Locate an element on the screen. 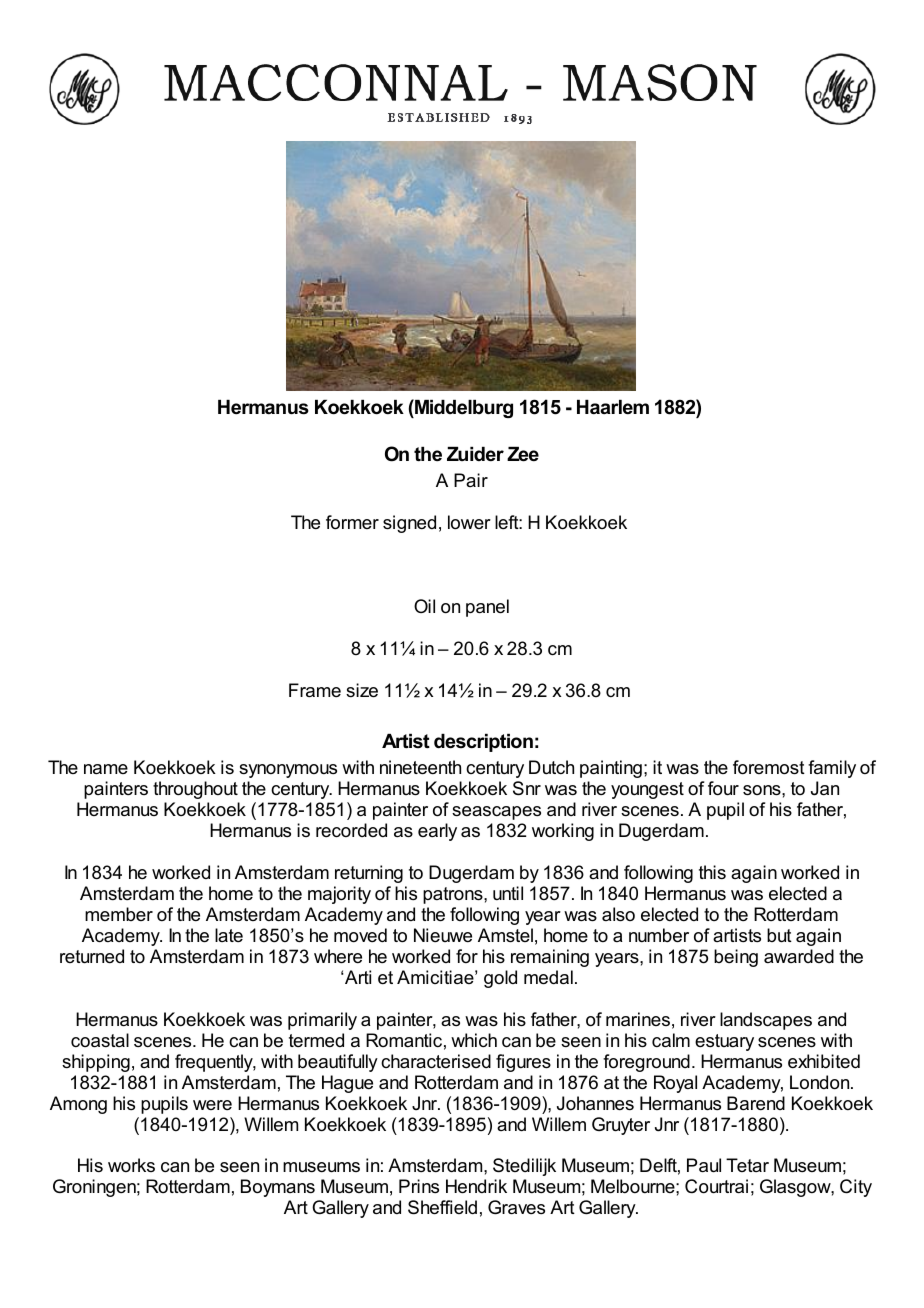 The width and height of the screenshot is (924, 1308). late is located at coordinates (229, 935).
